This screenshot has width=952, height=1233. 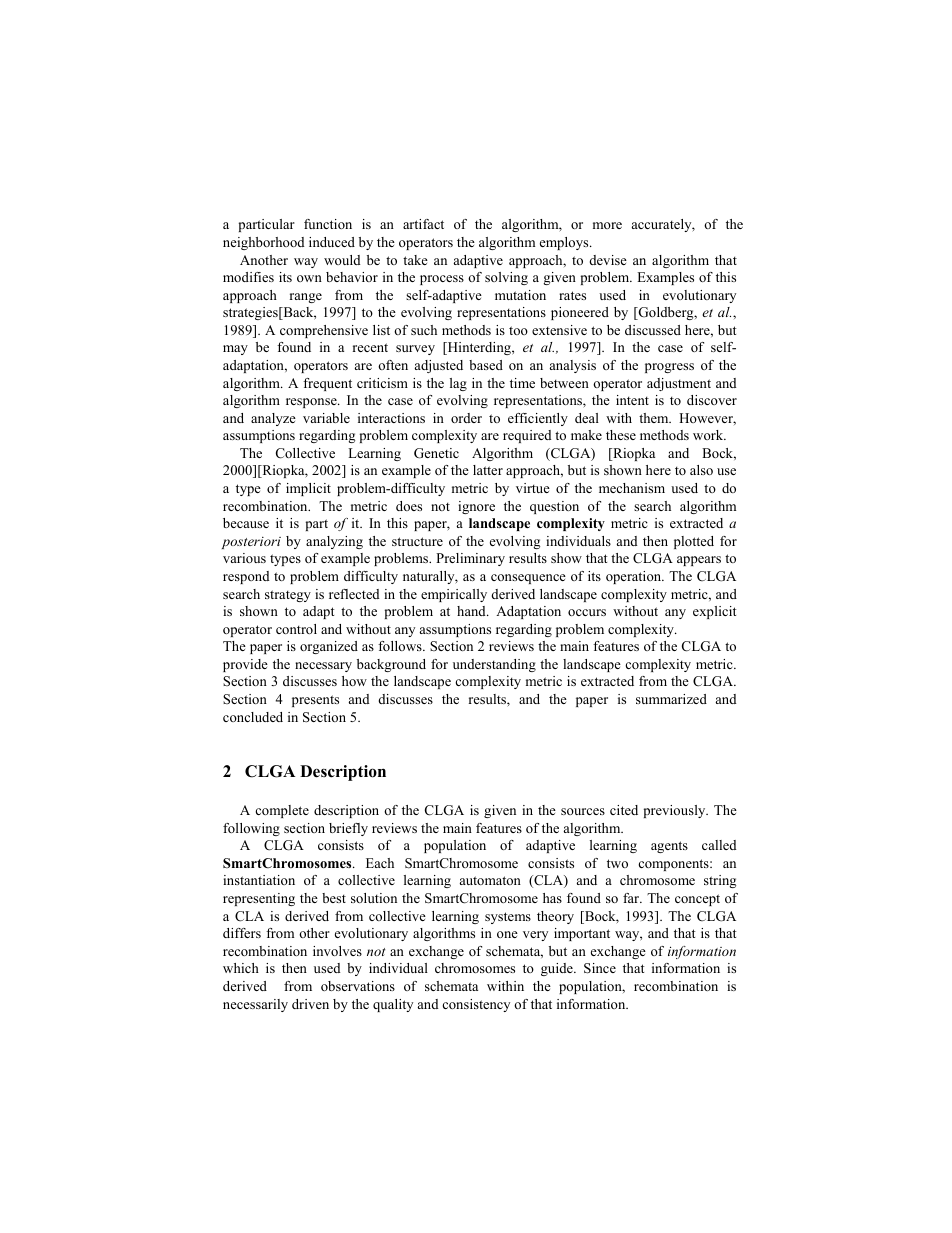 I want to click on analyze, so click(x=273, y=419).
